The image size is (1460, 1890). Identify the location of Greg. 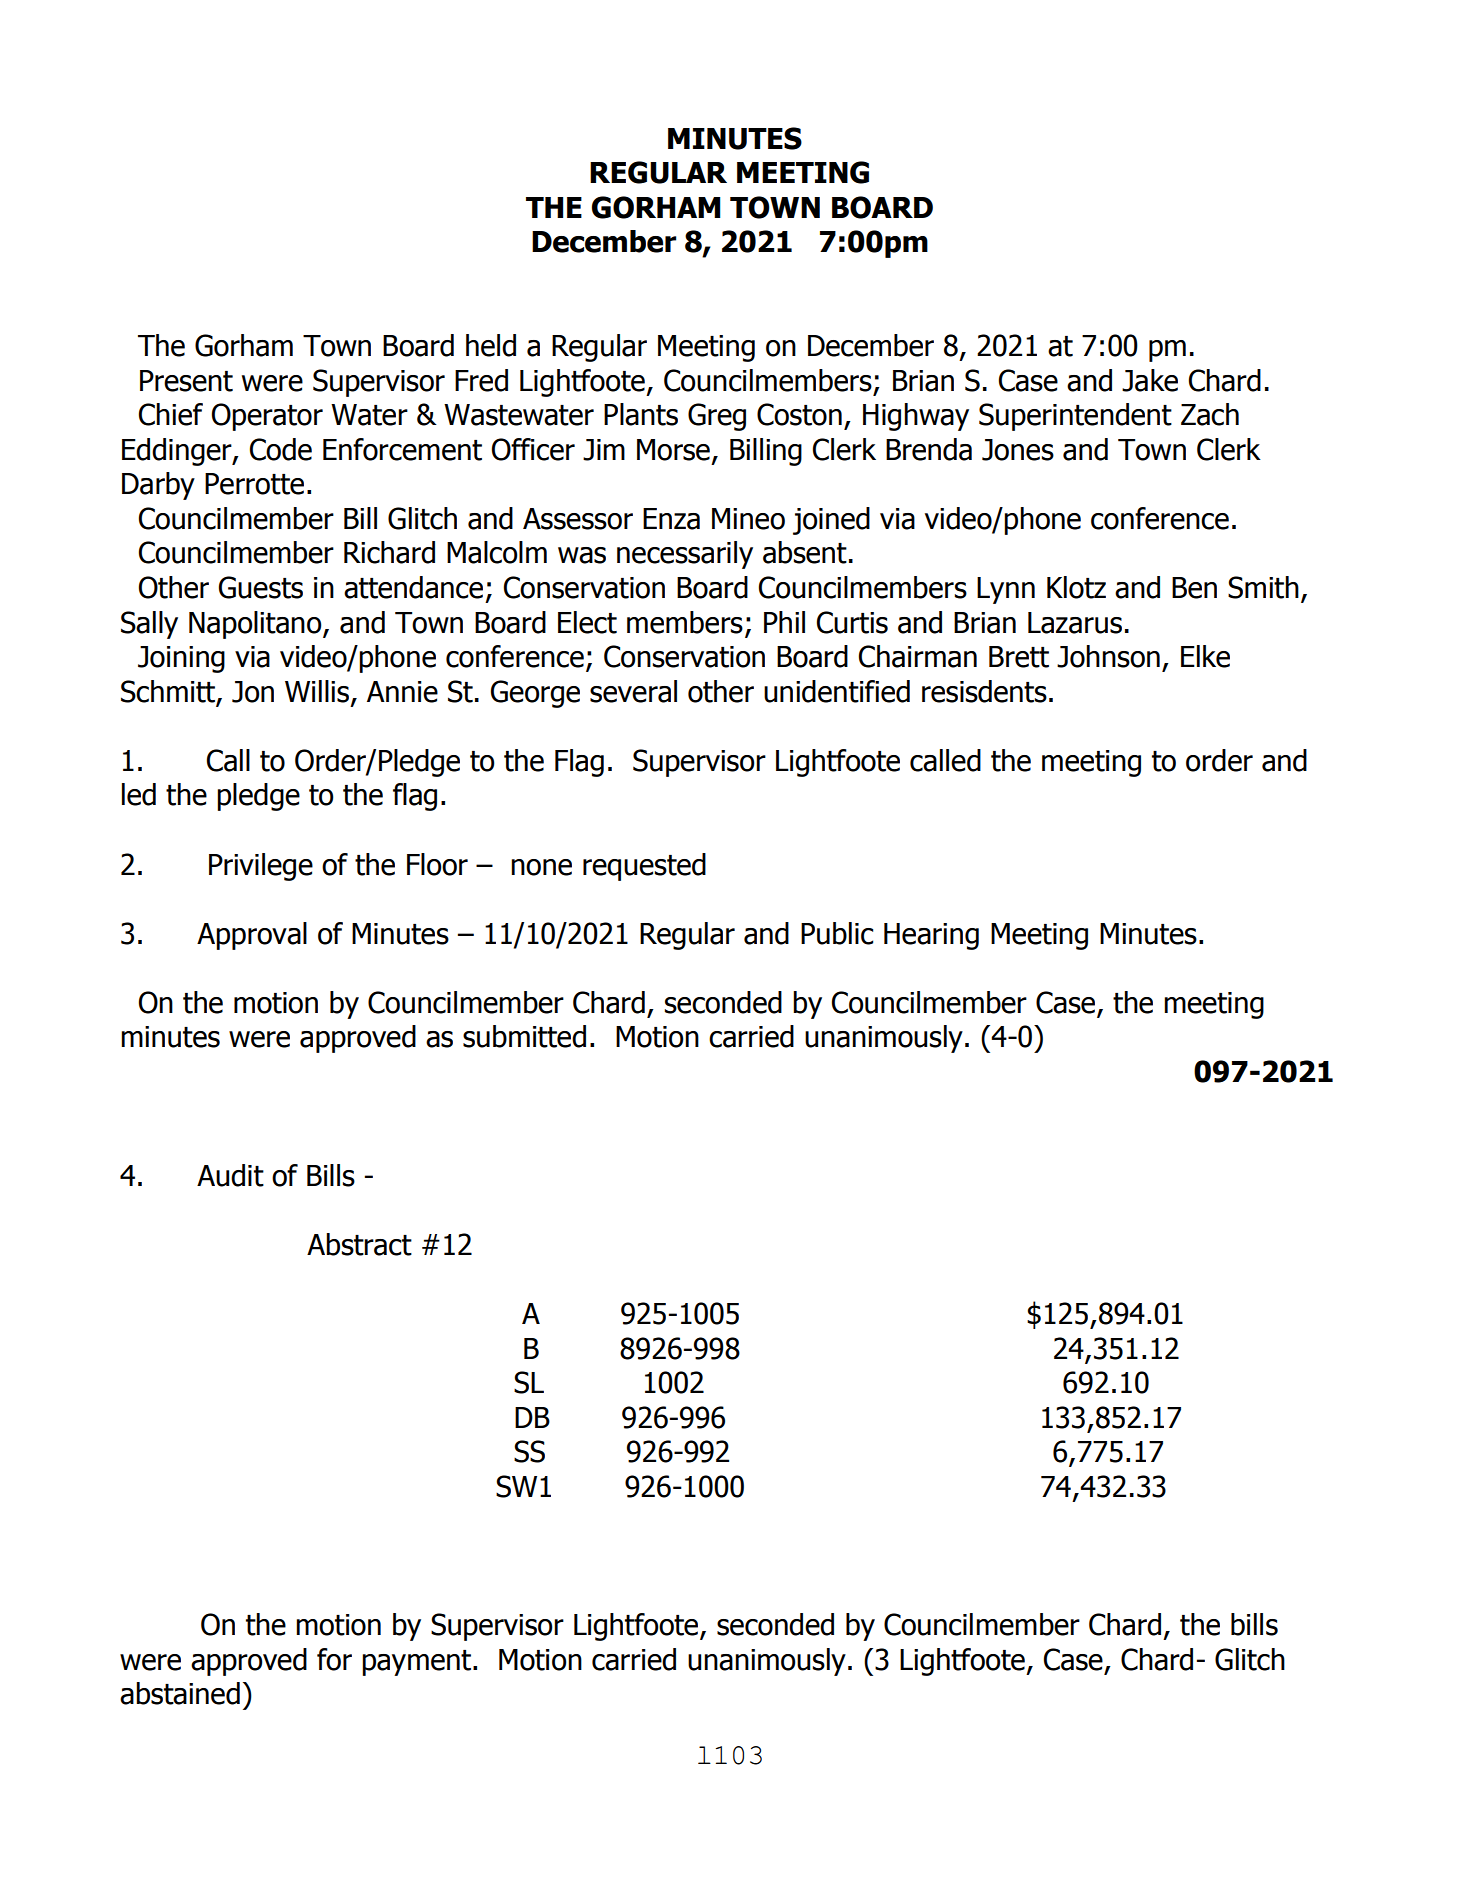
(717, 417).
